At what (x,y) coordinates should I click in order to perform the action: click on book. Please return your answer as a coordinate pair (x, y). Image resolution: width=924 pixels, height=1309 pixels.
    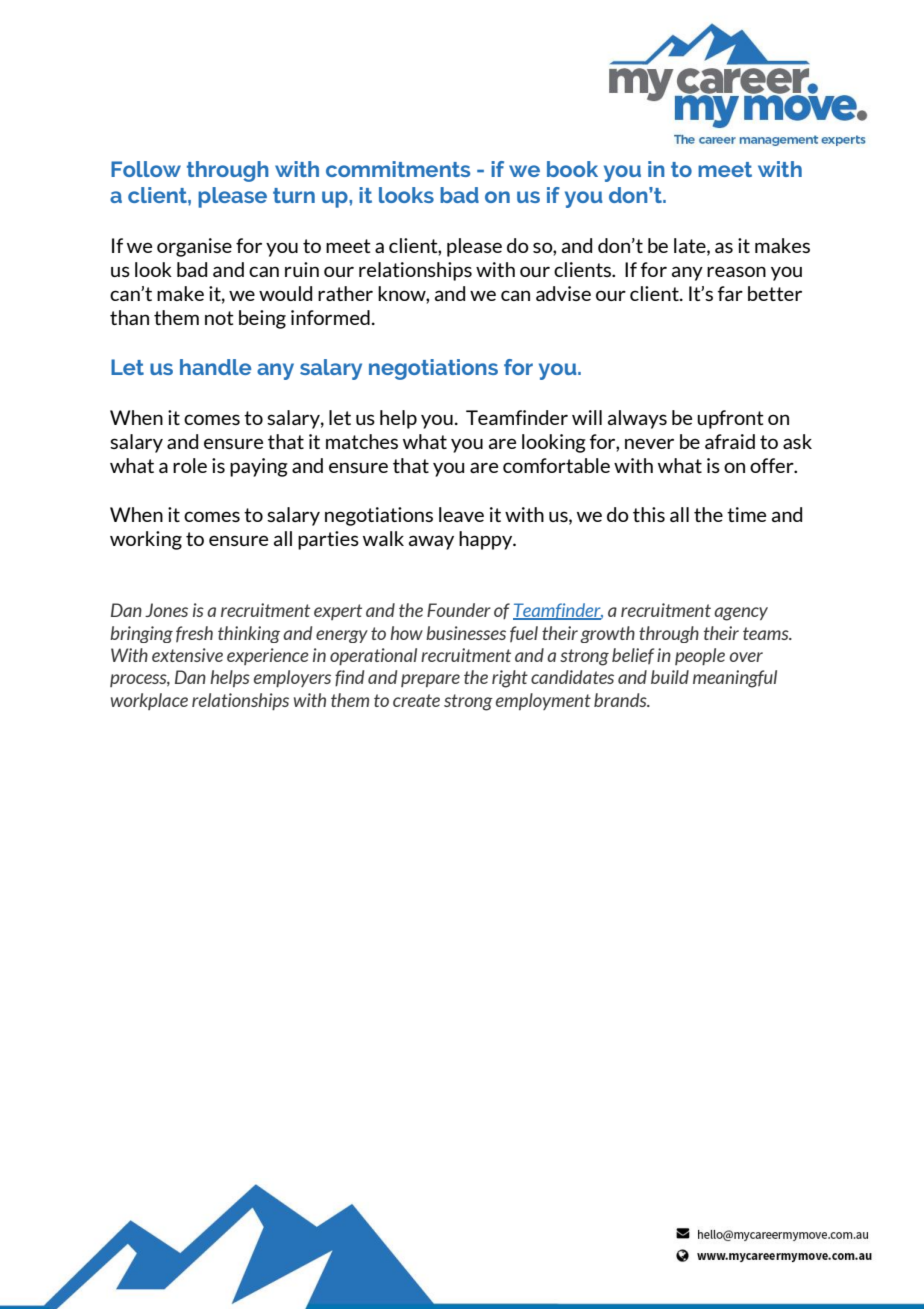
    Looking at the image, I should click on (572, 169).
